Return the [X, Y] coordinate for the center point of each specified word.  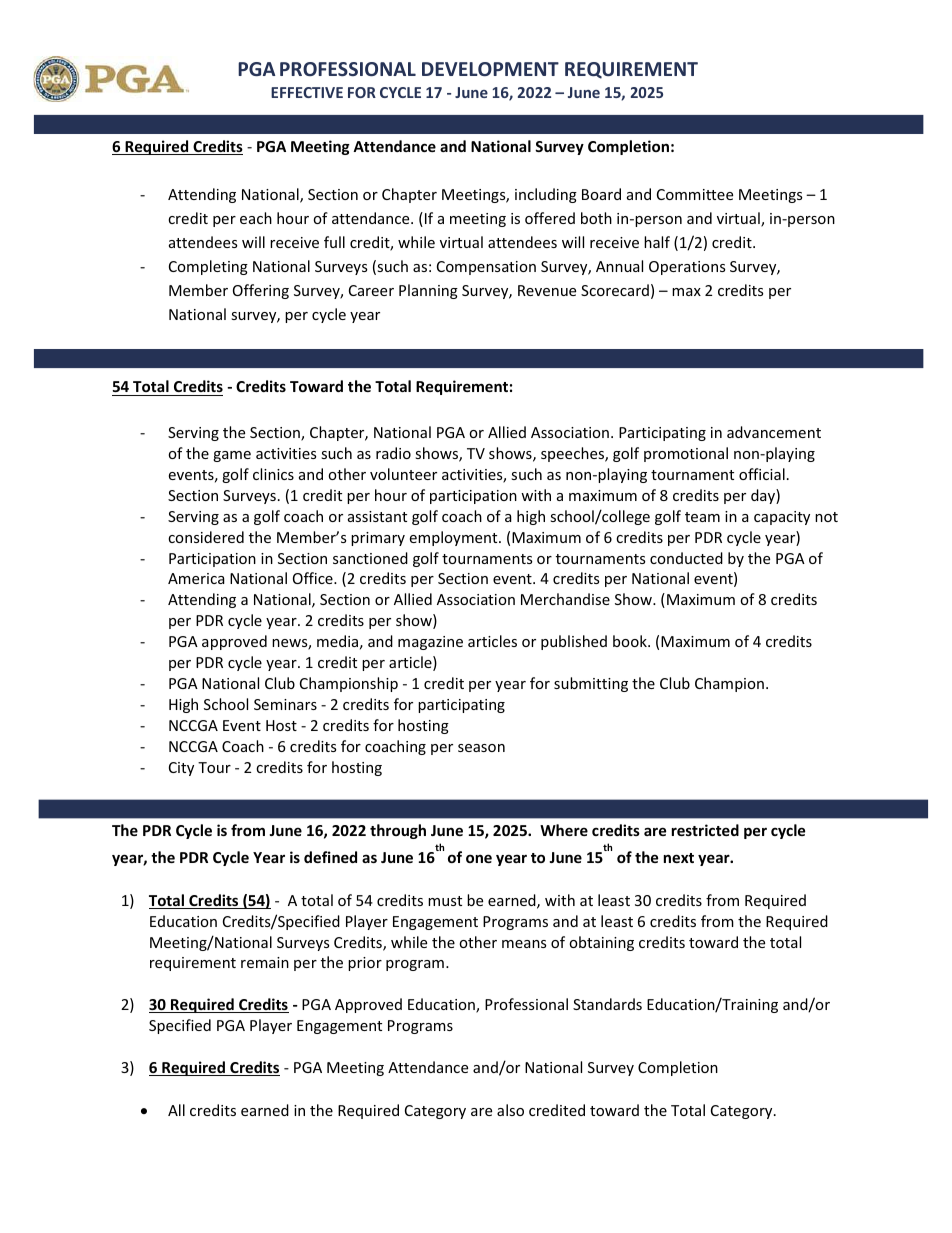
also [510, 1110]
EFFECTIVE [307, 92]
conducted [686, 558]
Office [314, 578]
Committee [695, 194]
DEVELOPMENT [490, 69]
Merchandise [565, 599]
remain [265, 962]
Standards [607, 1004]
